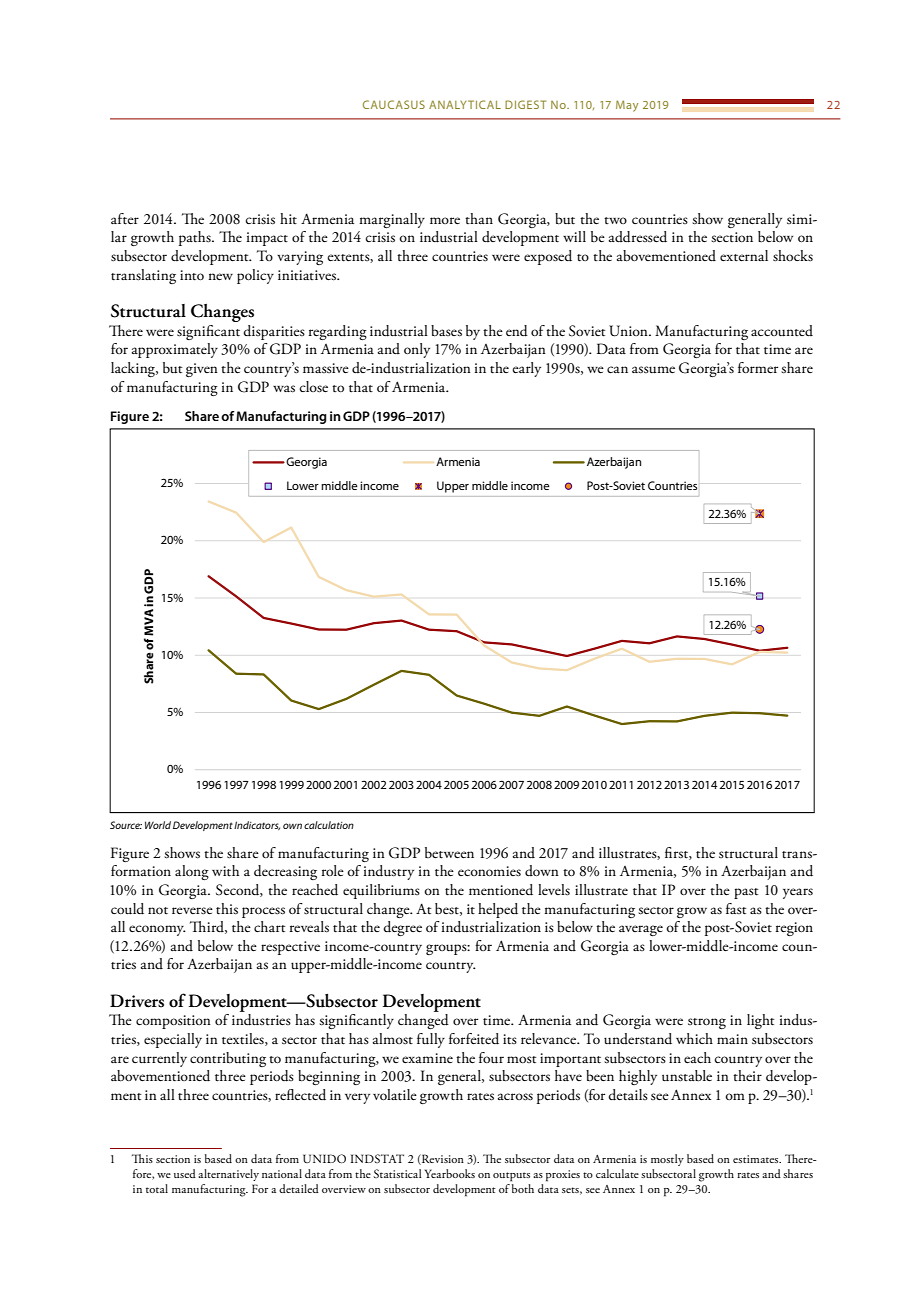  Describe the element at coordinates (158, 825) in the image. I see `World` at that location.
